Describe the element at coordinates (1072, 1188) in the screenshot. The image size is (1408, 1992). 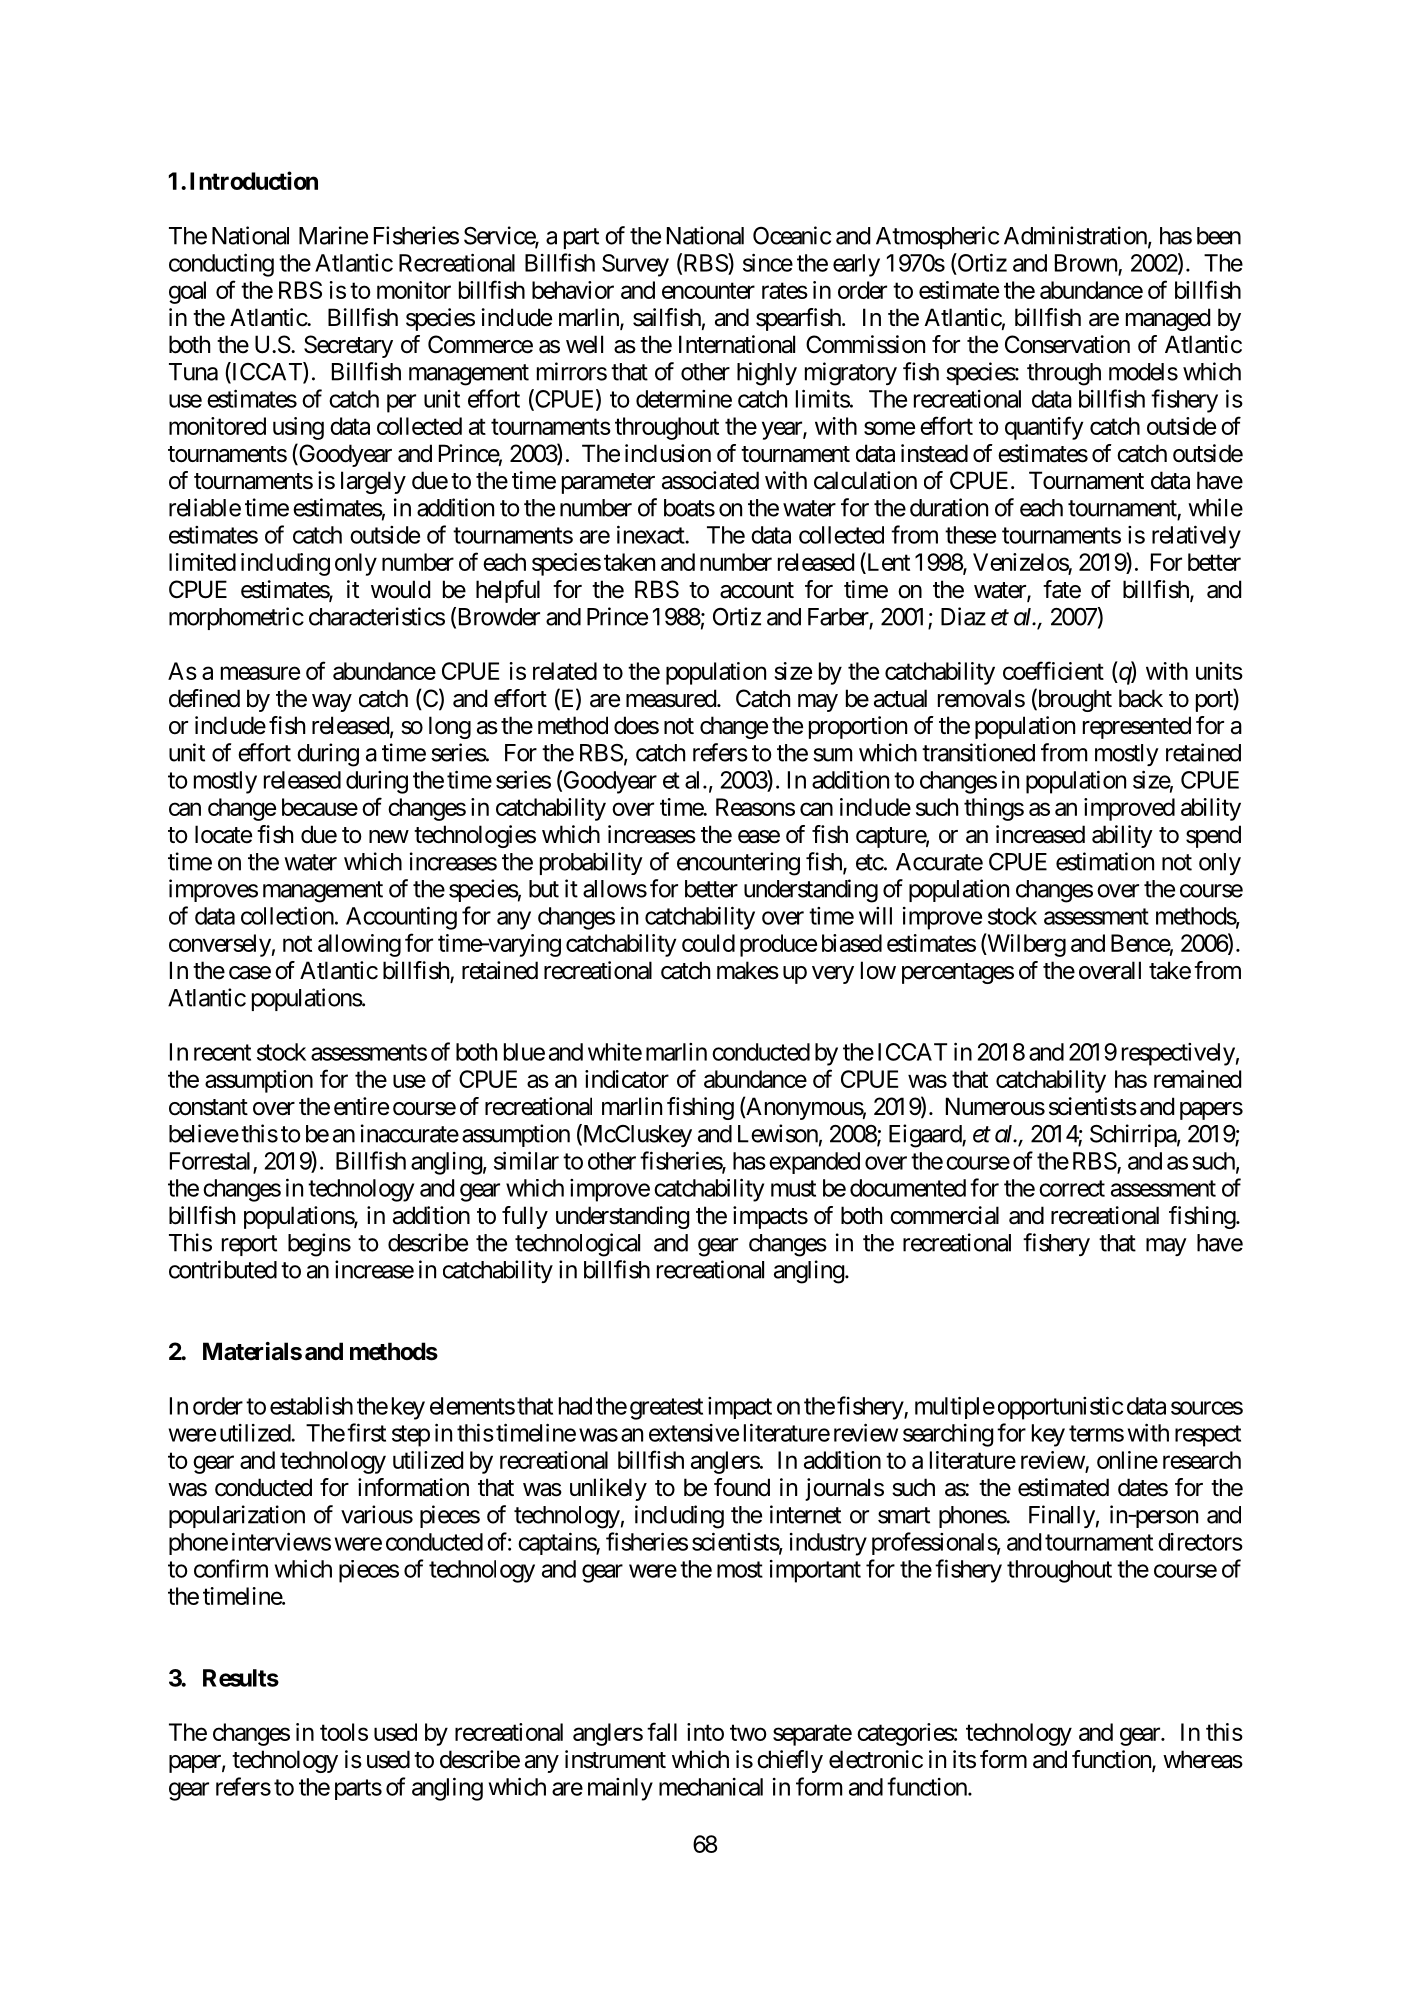
I see `correct` at that location.
